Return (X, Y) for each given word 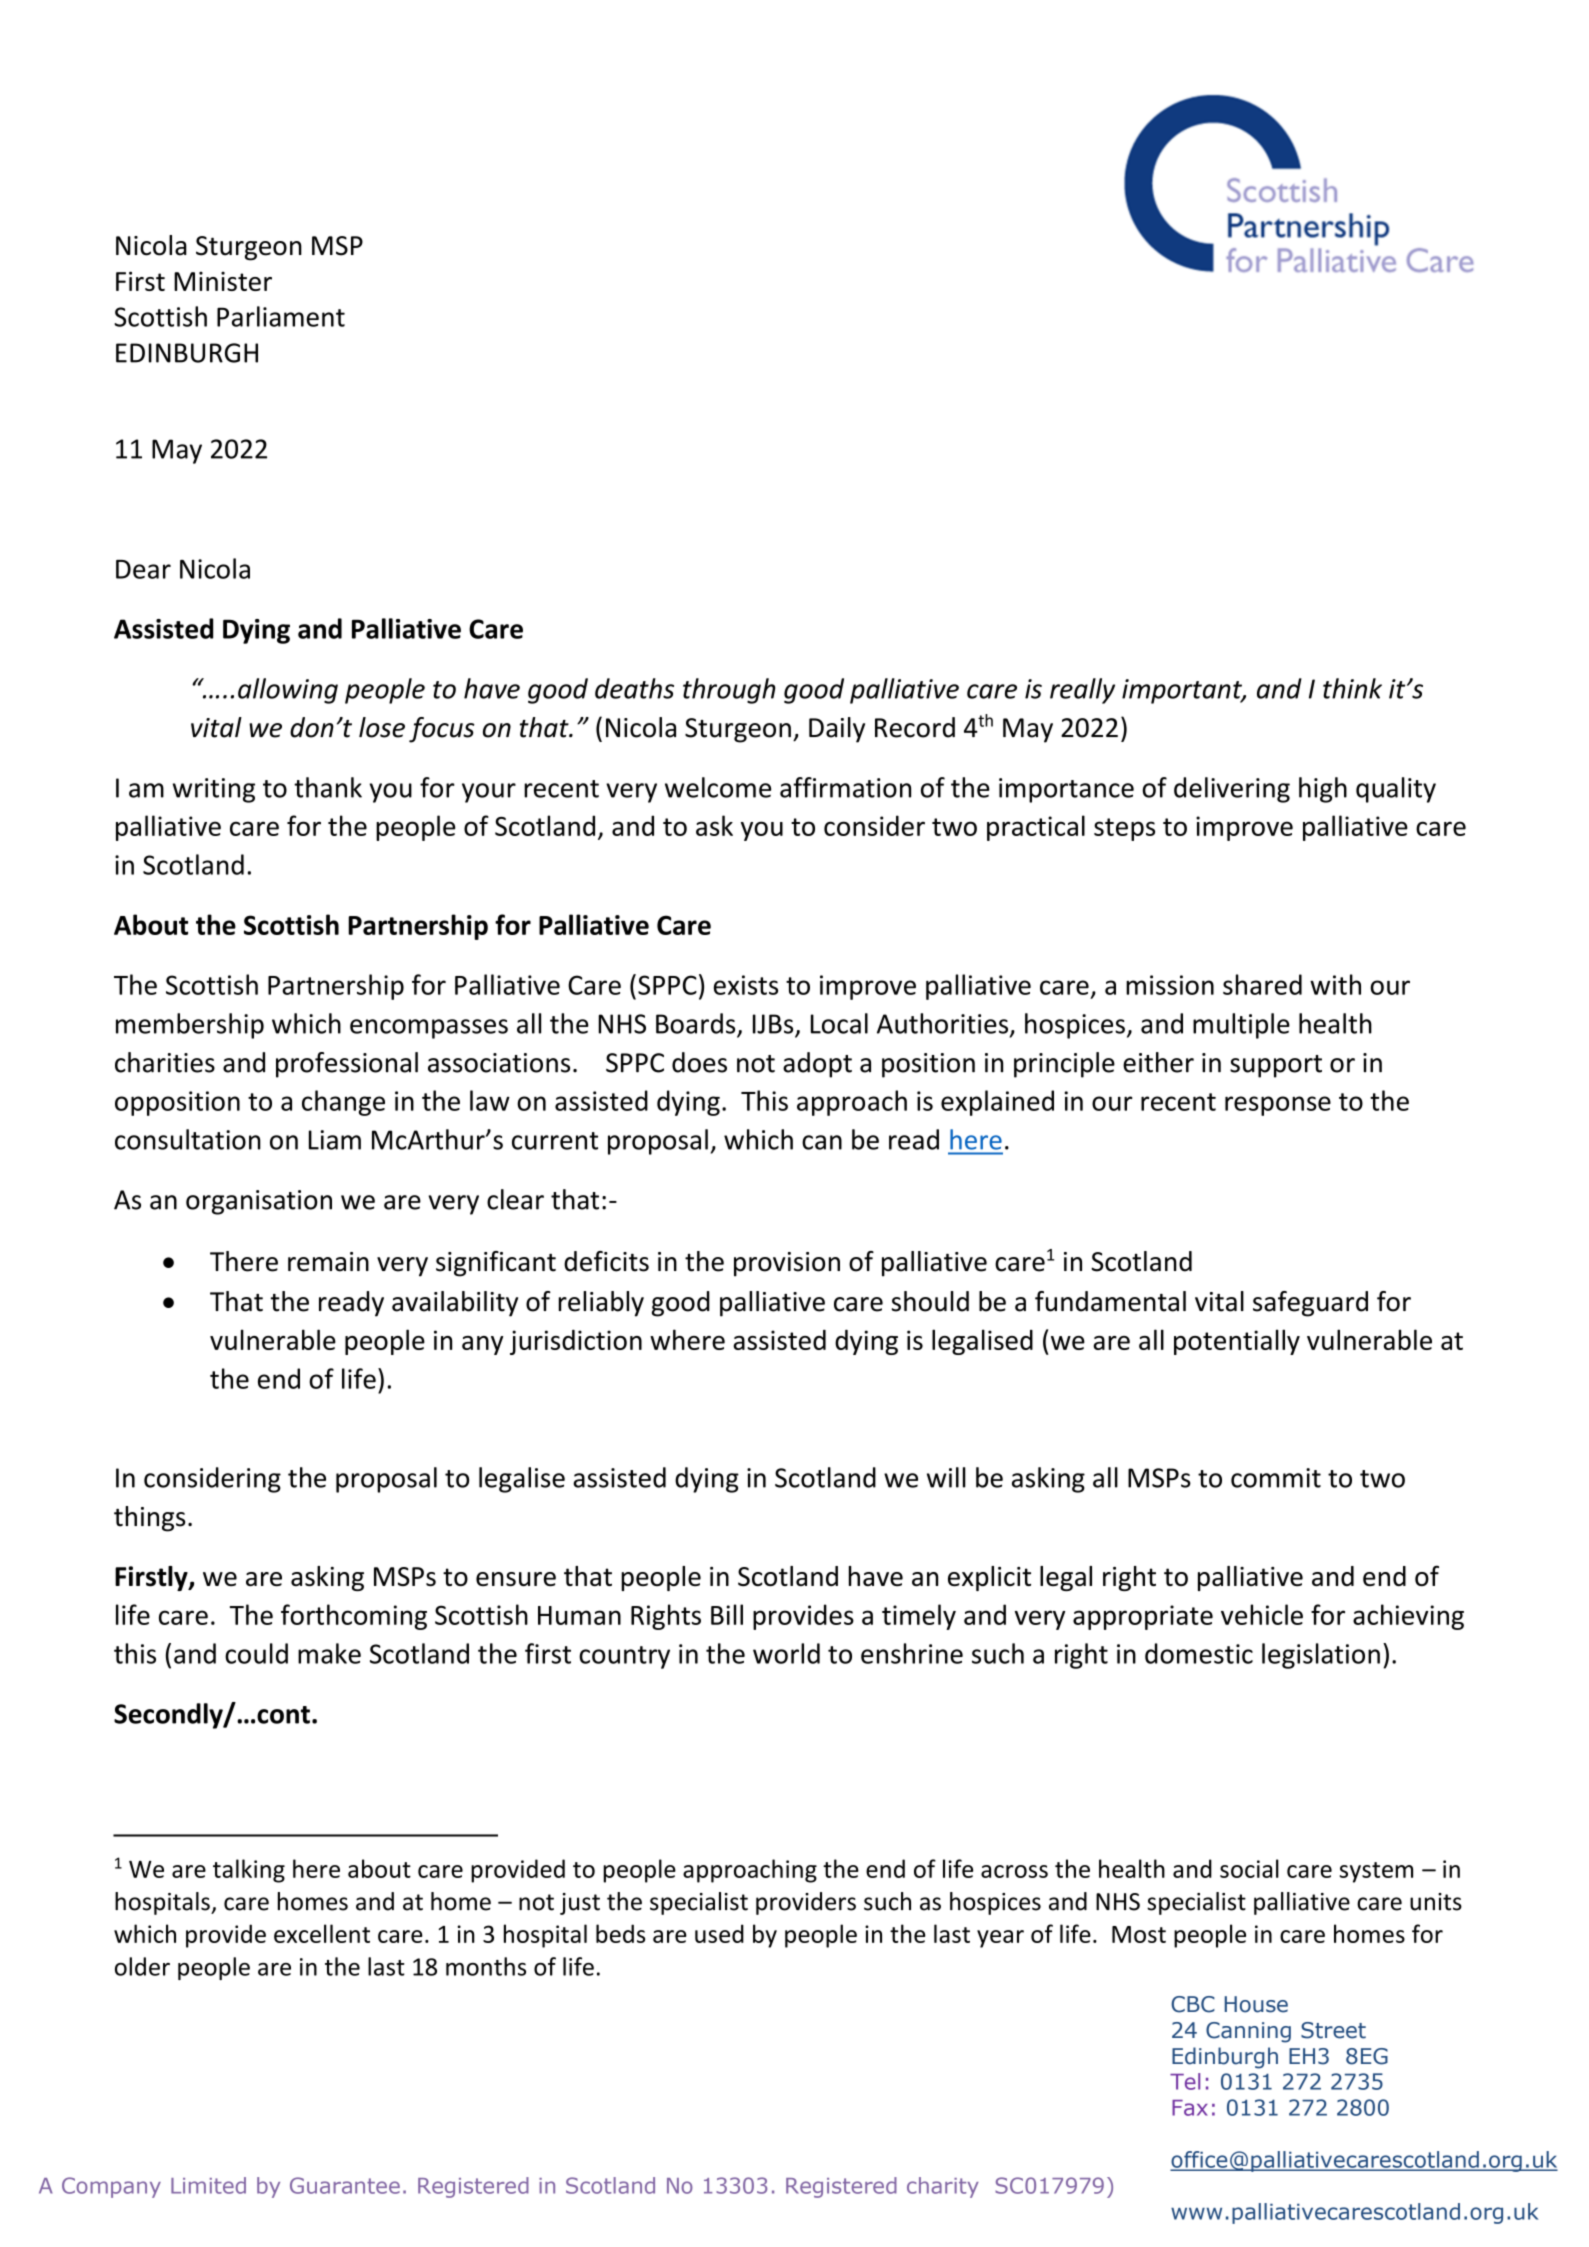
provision (787, 1264)
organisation (259, 1202)
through (729, 691)
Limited (208, 2185)
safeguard (1310, 1304)
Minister (223, 281)
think (1352, 688)
